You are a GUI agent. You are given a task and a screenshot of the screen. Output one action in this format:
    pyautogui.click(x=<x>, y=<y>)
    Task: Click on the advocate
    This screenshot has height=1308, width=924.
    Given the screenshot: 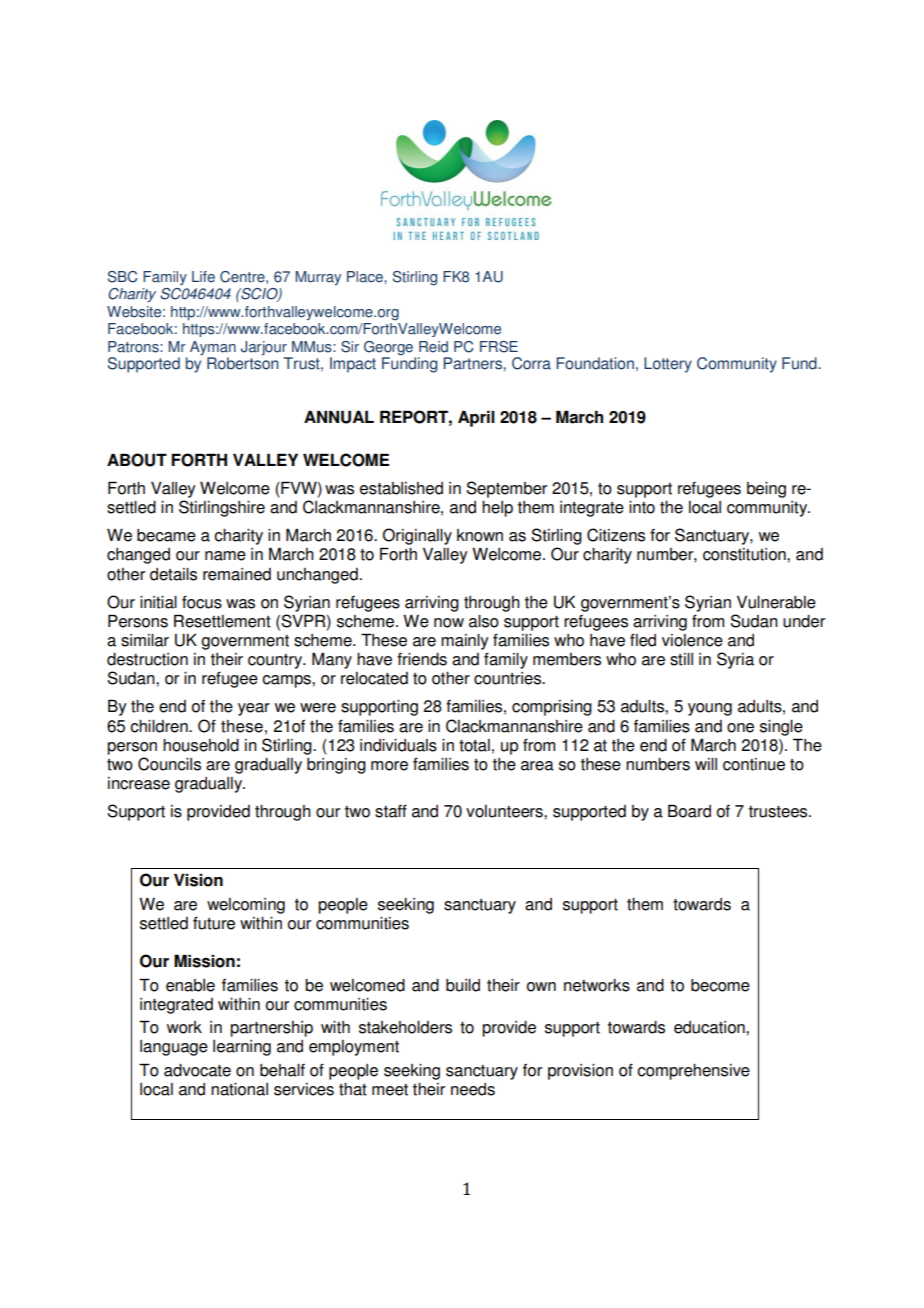 What is the action you would take?
    pyautogui.click(x=197, y=1070)
